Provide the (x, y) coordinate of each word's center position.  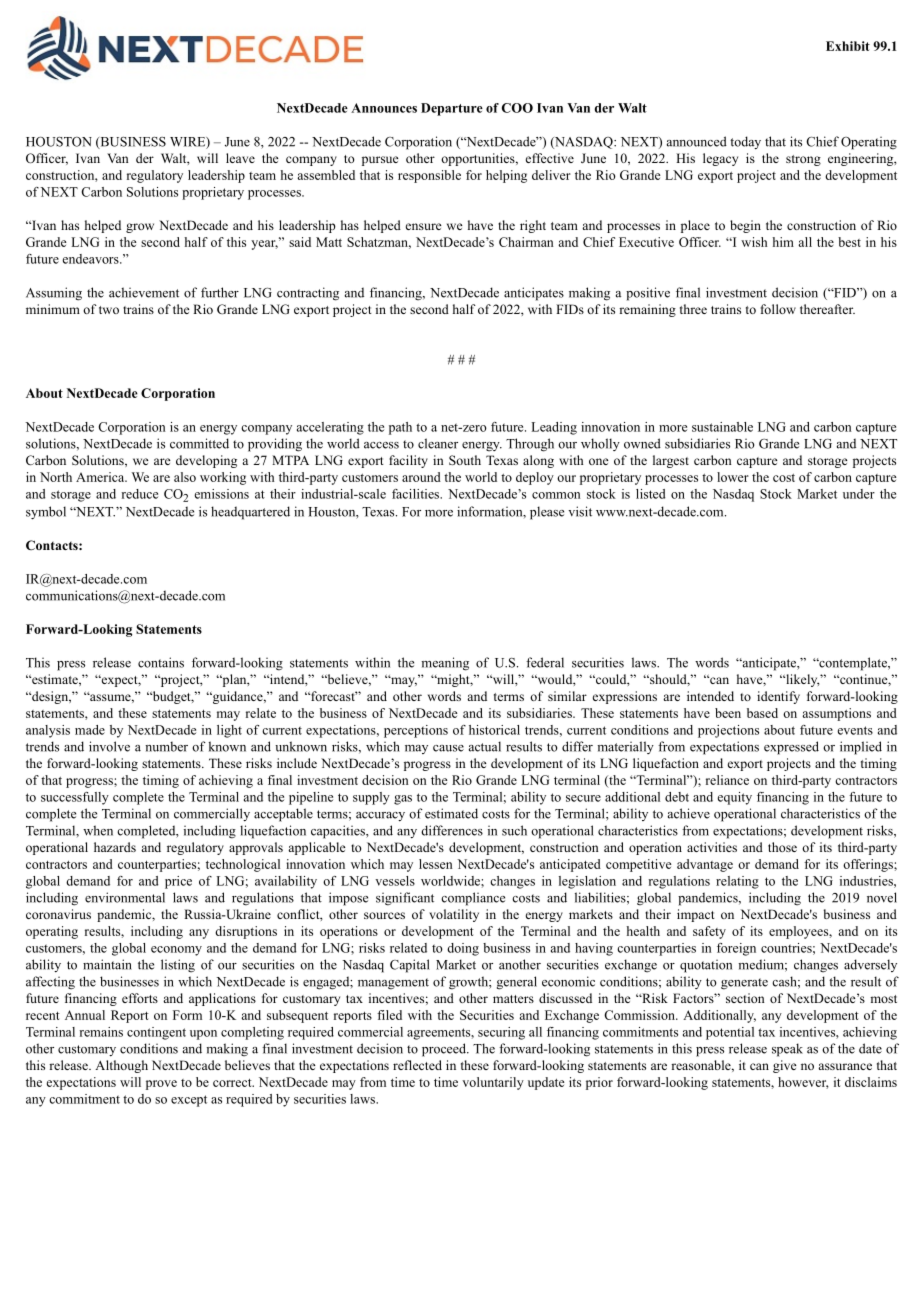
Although (121, 1066)
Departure (452, 109)
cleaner (438, 443)
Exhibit (848, 46)
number (166, 746)
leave (240, 158)
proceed (445, 1050)
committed (199, 443)
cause (448, 748)
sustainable (722, 427)
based (762, 713)
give (785, 1066)
